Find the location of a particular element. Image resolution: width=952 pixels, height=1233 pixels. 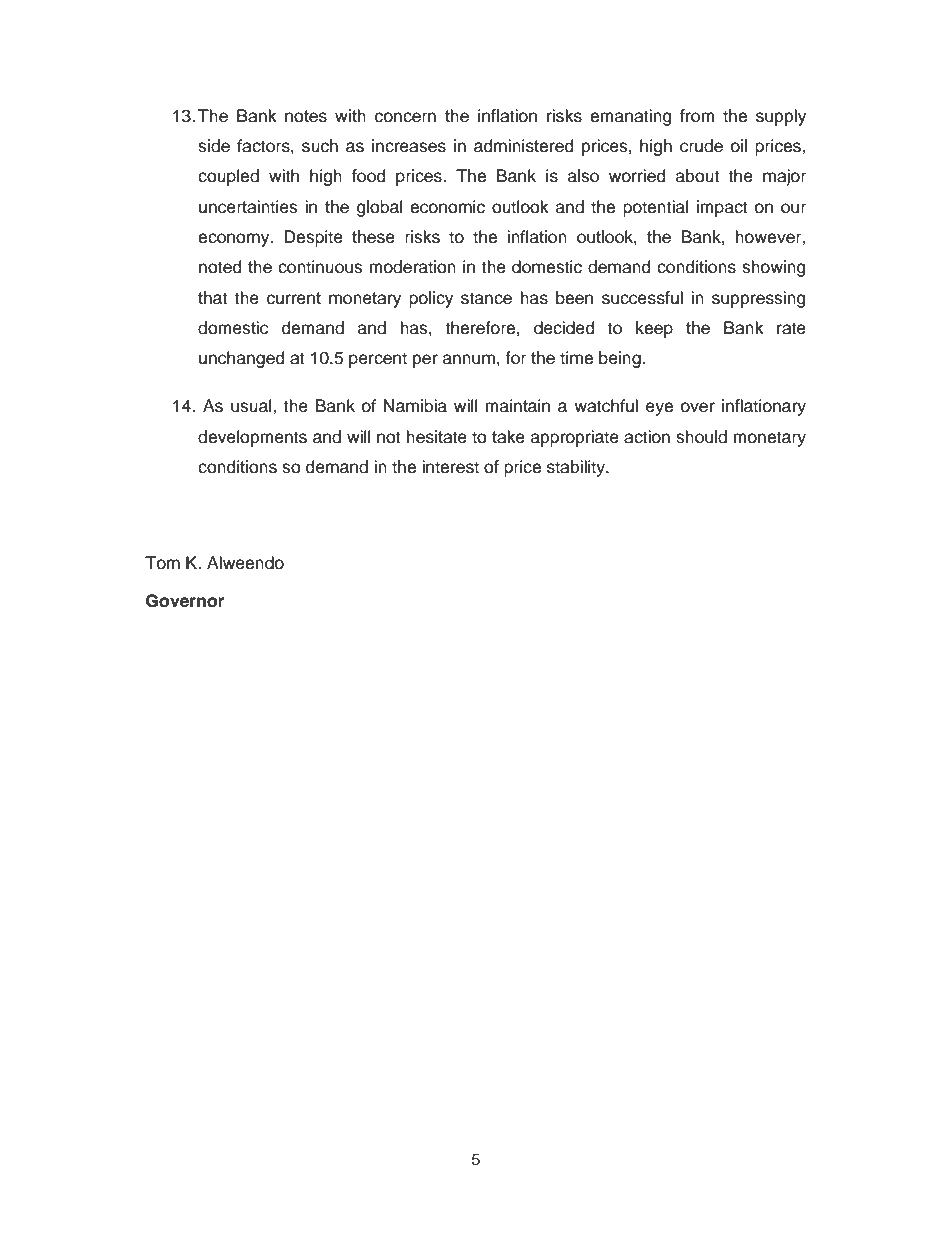

Tom is located at coordinates (162, 563).
